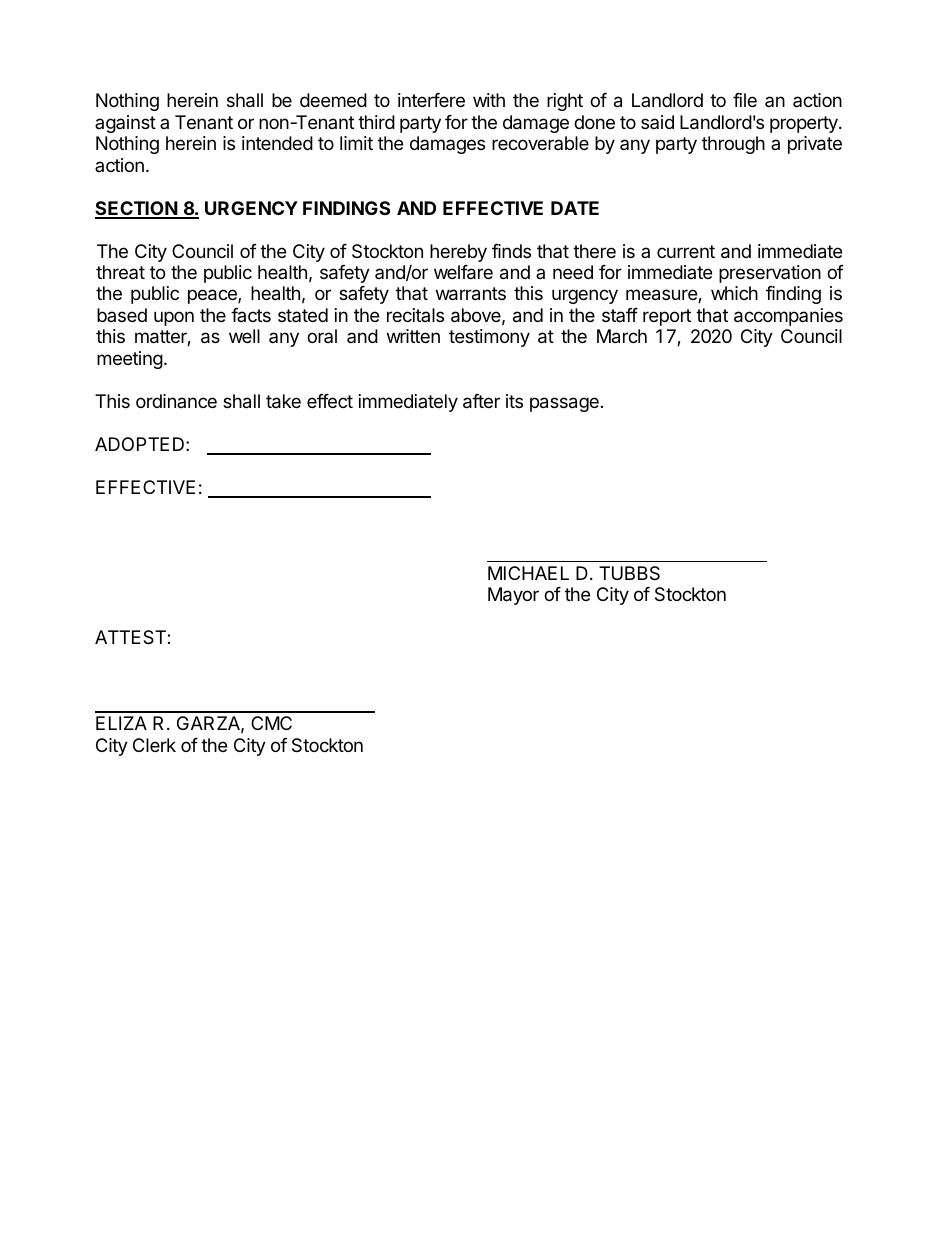  What do you see at coordinates (564, 404) in the screenshot?
I see `passage` at bounding box center [564, 404].
